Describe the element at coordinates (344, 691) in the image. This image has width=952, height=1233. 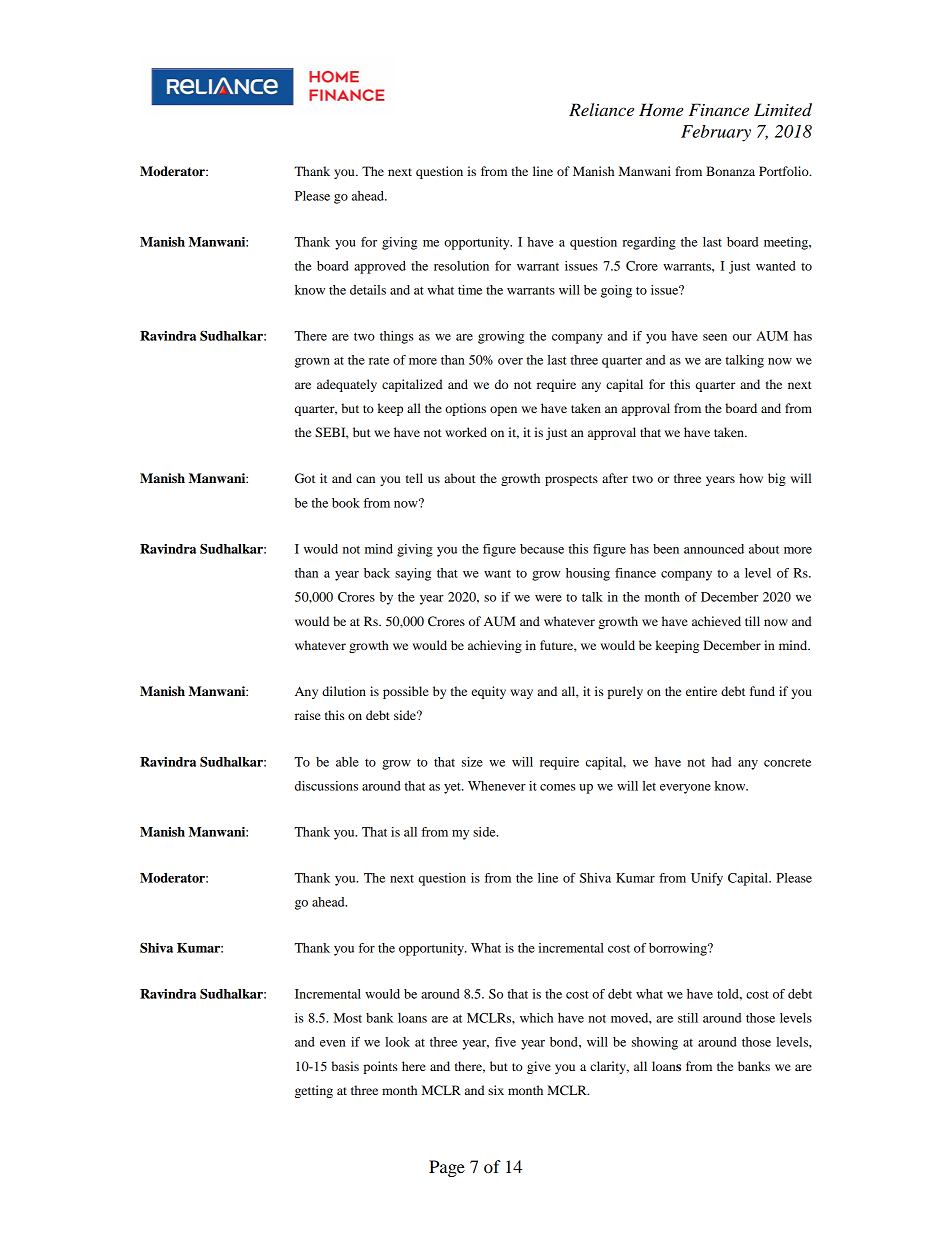
I see `dilution` at that location.
